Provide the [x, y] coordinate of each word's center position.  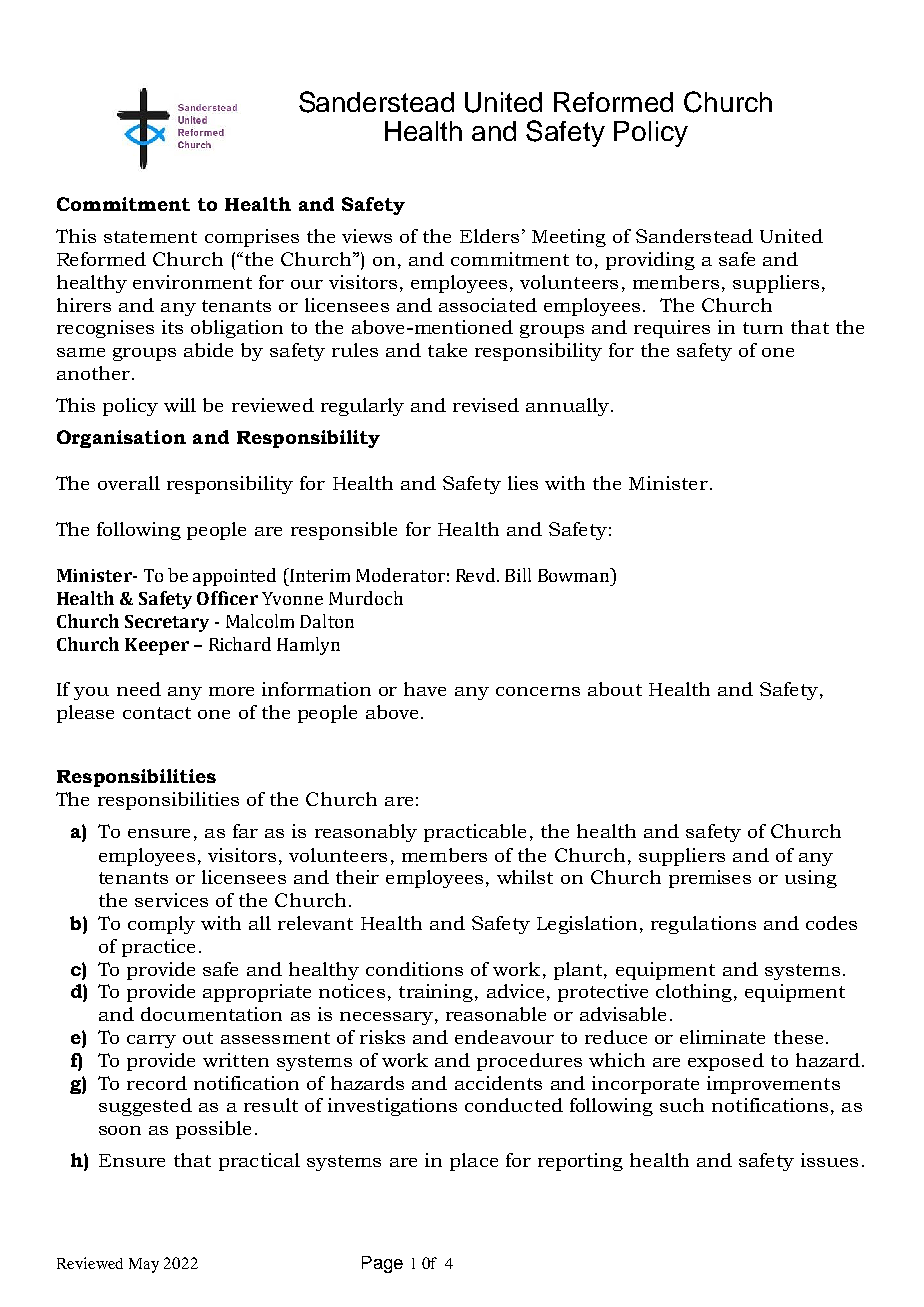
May [144, 1265]
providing [650, 261]
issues [829, 1160]
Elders [489, 236]
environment [192, 282]
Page [382, 1264]
